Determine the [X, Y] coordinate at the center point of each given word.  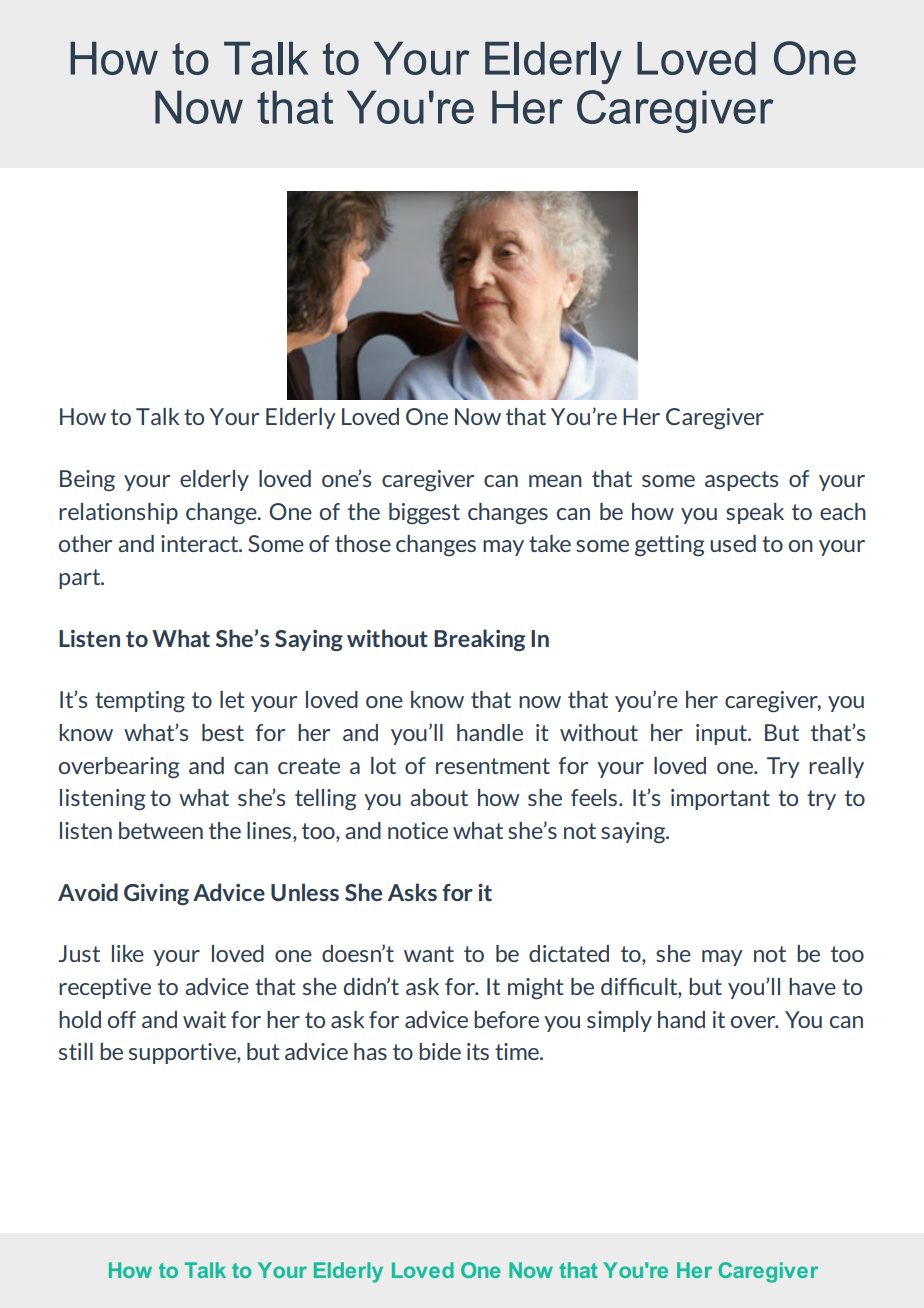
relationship [118, 513]
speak [755, 513]
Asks [412, 892]
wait [204, 1019]
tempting [140, 702]
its [478, 1051]
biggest [424, 514]
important [720, 799]
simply [619, 1021]
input [723, 734]
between [161, 830]
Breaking [479, 640]
